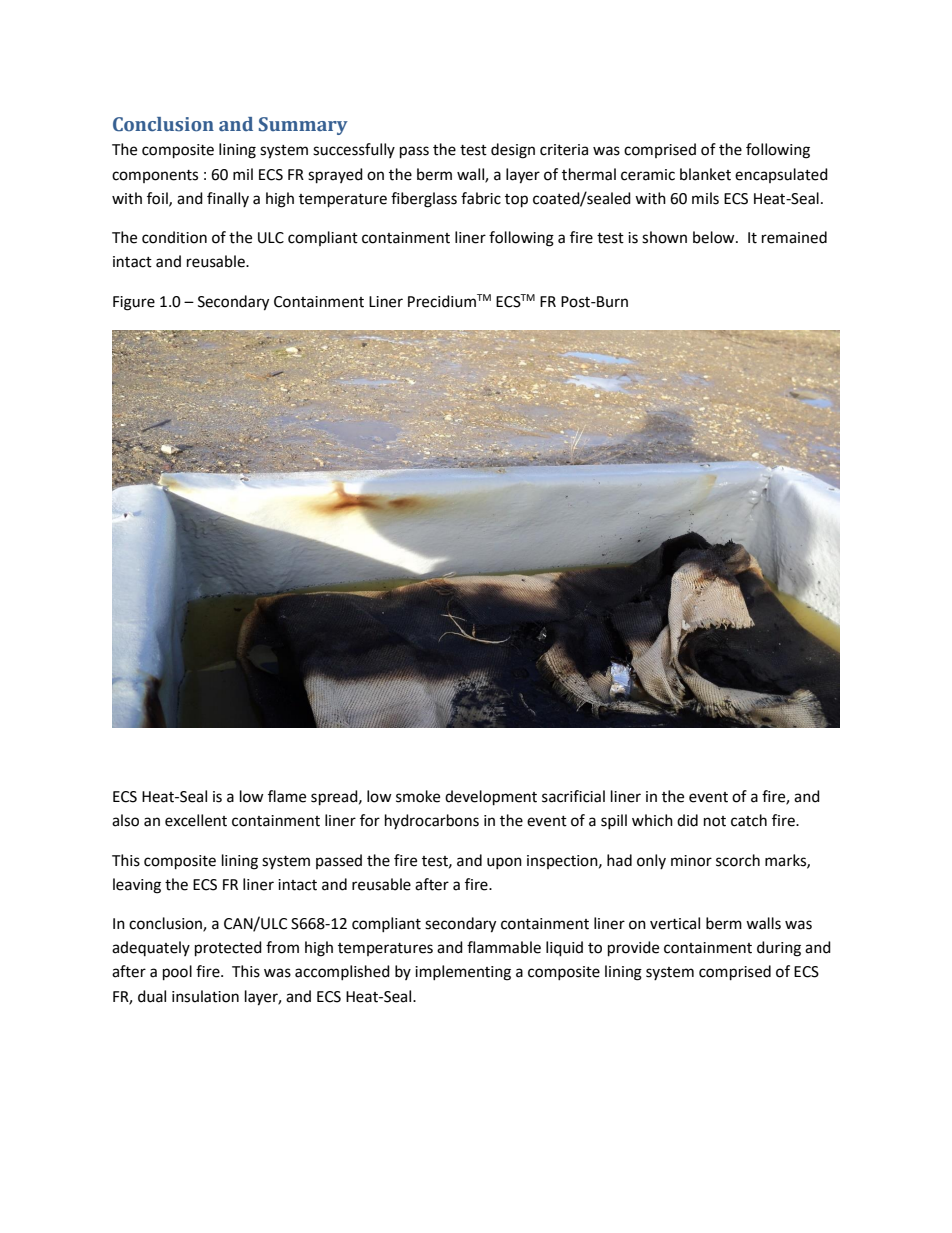 Image resolution: width=952 pixels, height=1233 pixels. Describe the element at coordinates (573, 796) in the screenshot. I see `sacrificial` at that location.
